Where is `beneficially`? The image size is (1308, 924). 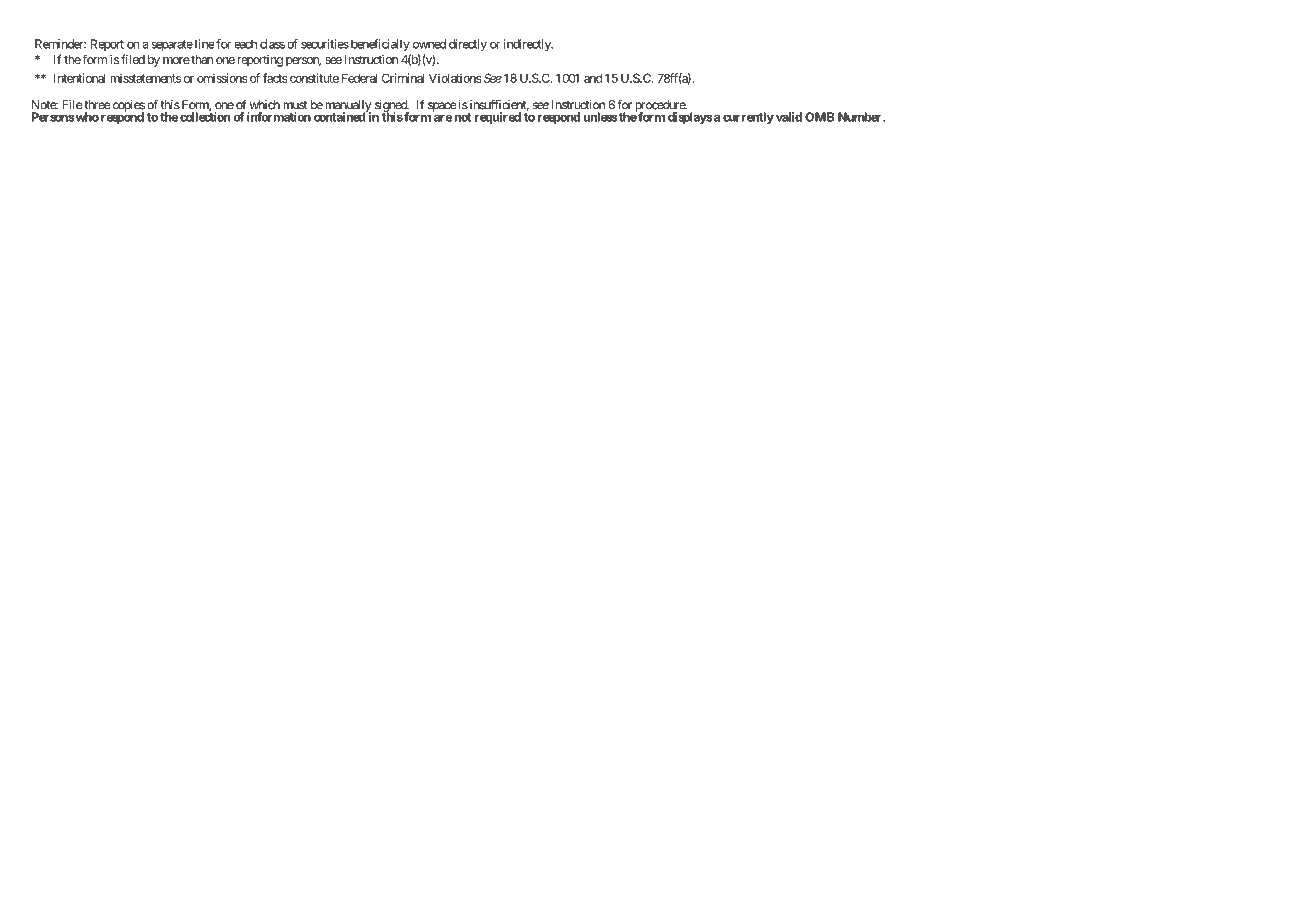
beneficially is located at coordinates (379, 45).
